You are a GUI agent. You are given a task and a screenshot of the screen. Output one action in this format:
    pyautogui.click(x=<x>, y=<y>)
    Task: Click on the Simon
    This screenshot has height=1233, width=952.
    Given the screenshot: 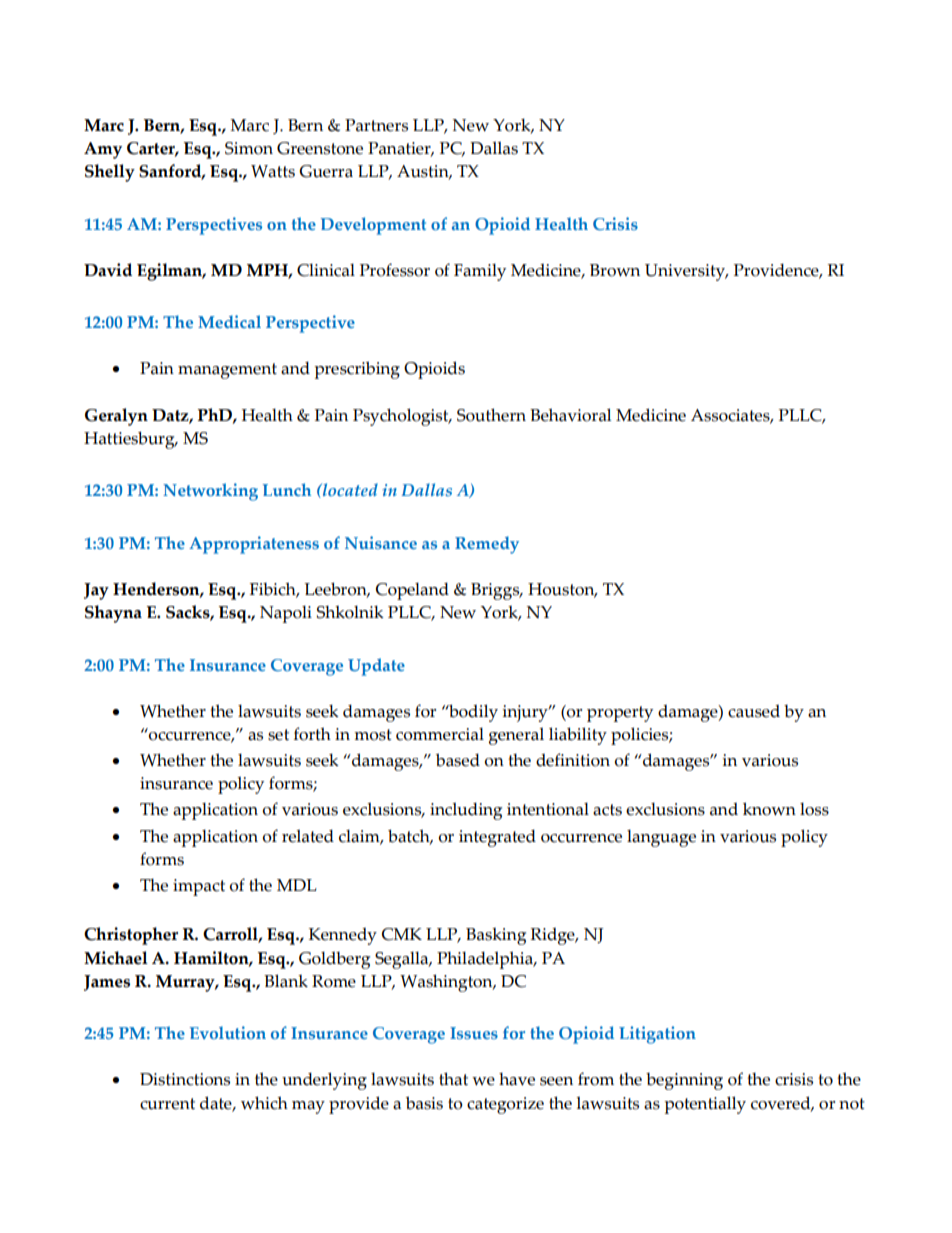 What is the action you would take?
    pyautogui.click(x=249, y=148)
